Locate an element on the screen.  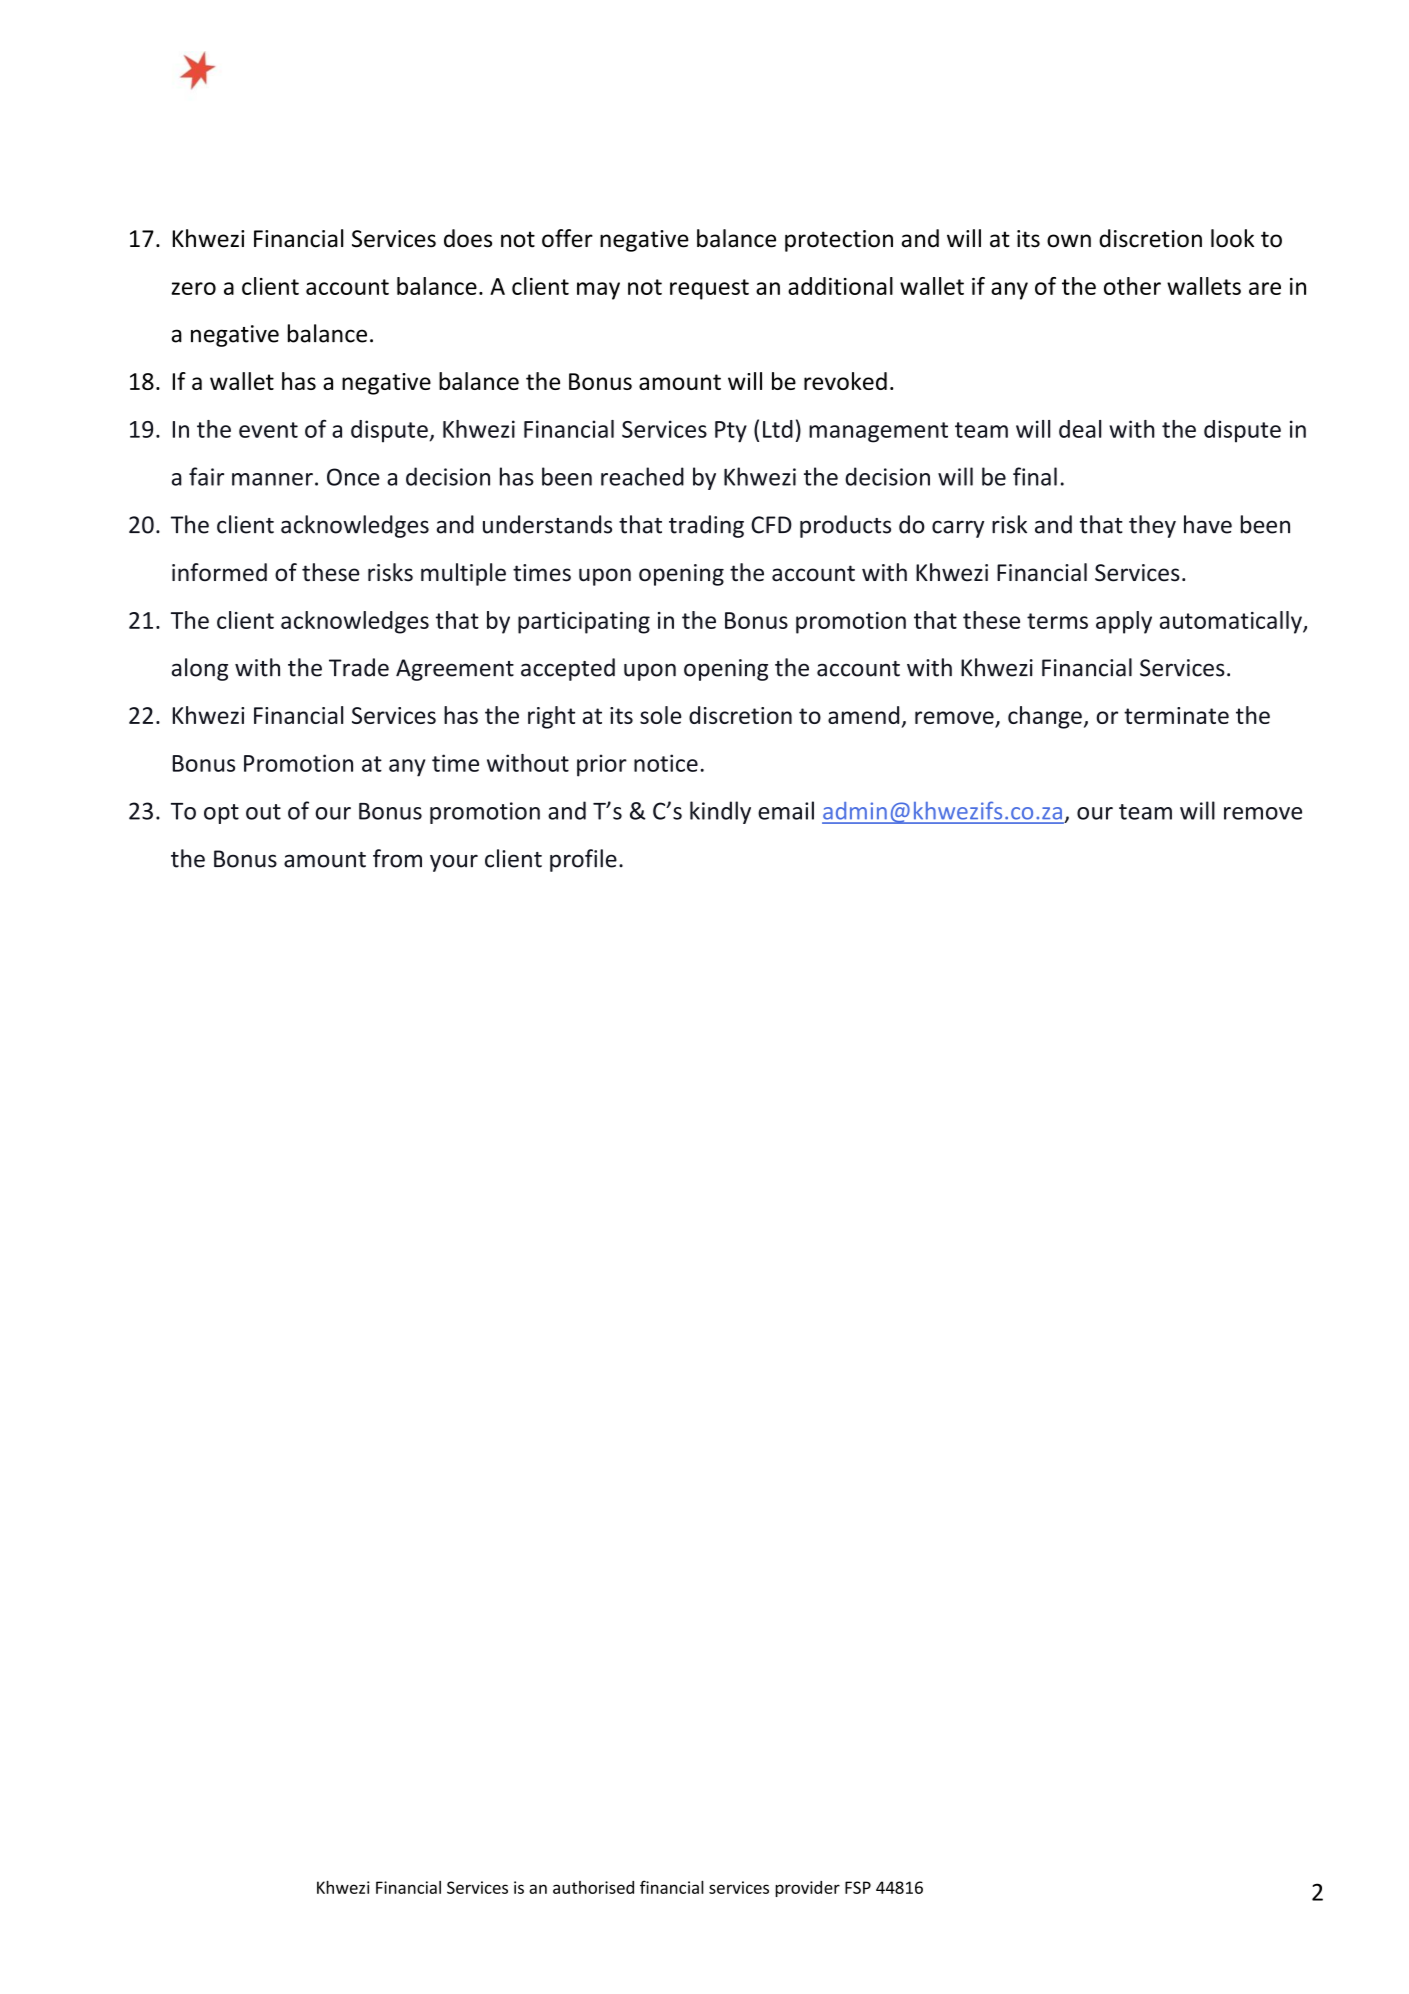
terminate is located at coordinates (1176, 715).
